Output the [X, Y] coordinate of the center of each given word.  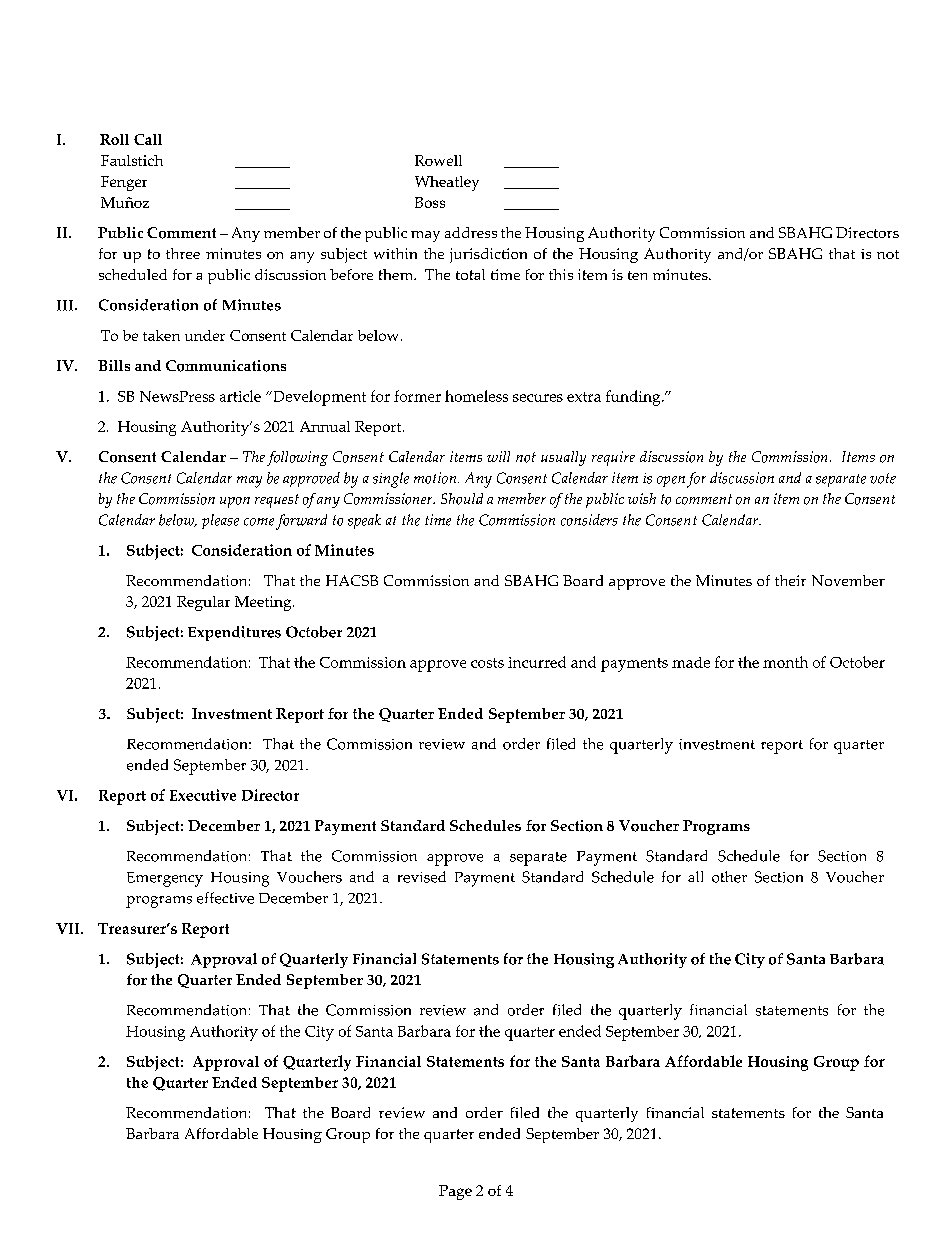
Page [455, 1192]
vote [883, 478]
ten [637, 275]
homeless [476, 396]
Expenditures [234, 633]
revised [422, 877]
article [240, 396]
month [785, 662]
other [729, 877]
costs [487, 663]
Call [148, 139]
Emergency [165, 879]
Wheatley [447, 183]
